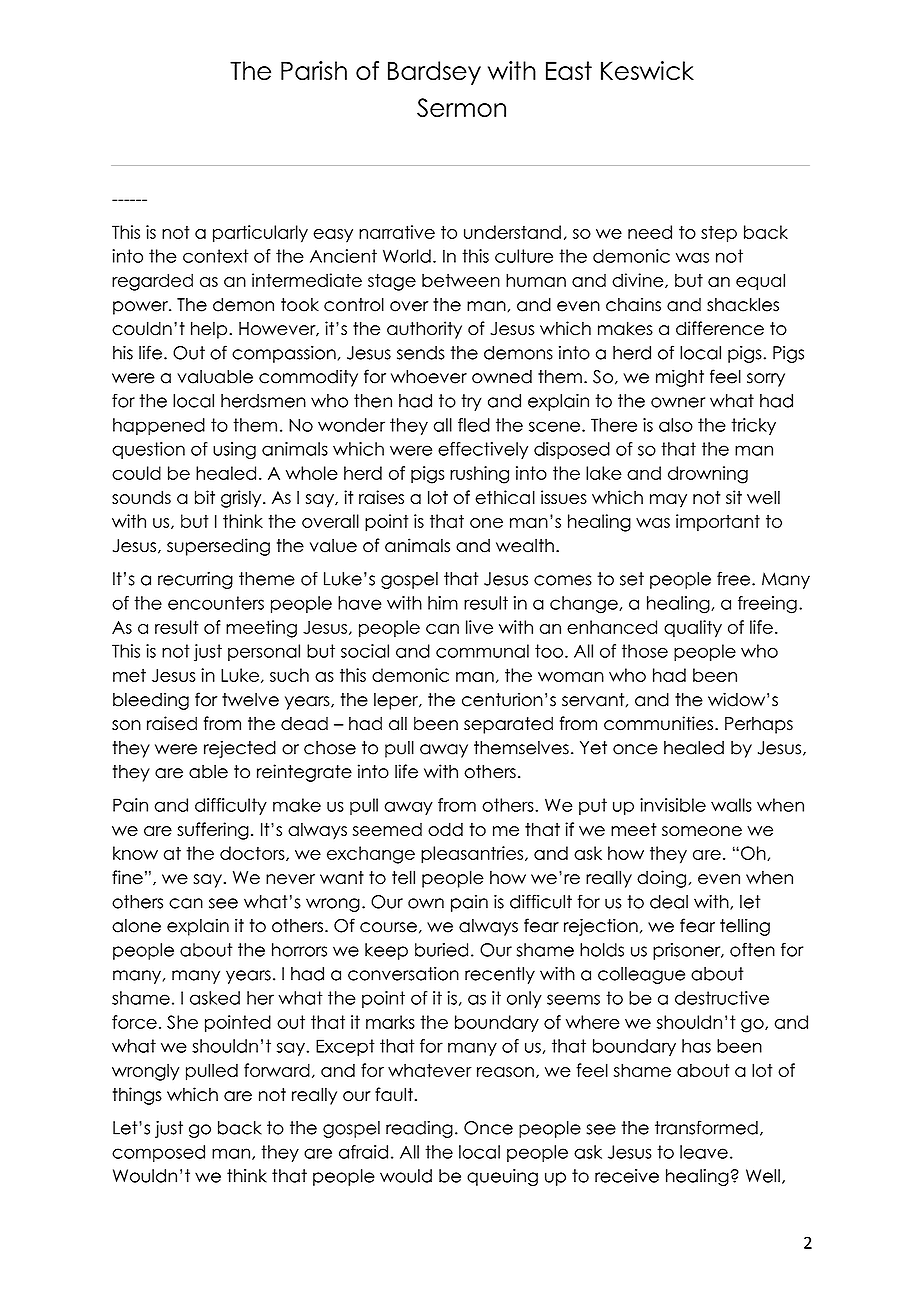 This page has width=924, height=1308. What do you see at coordinates (718, 523) in the page?
I see `important` at bounding box center [718, 523].
